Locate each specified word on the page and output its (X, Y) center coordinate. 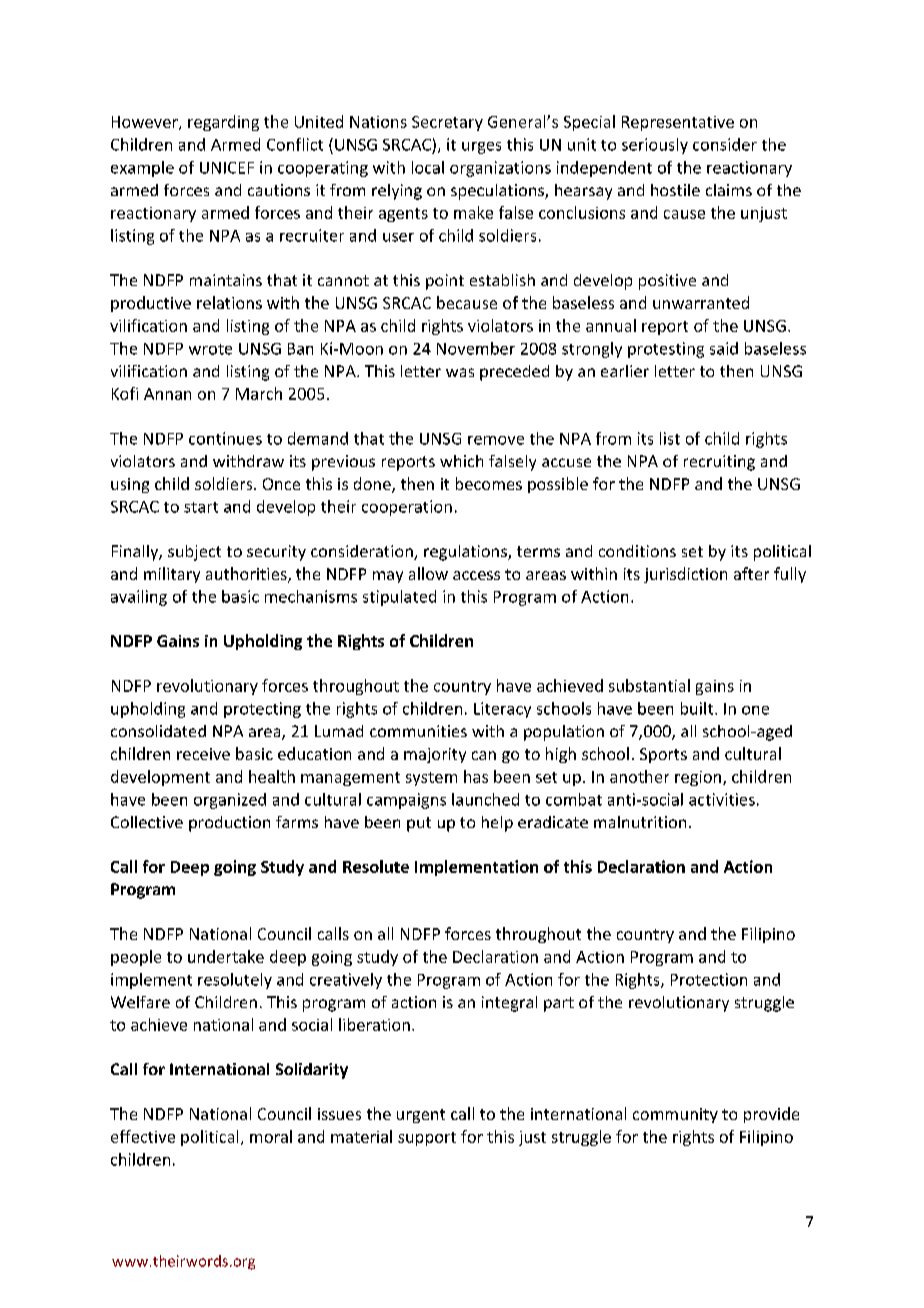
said (724, 348)
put (419, 824)
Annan (167, 394)
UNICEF (227, 168)
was (460, 372)
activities (722, 799)
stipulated (399, 598)
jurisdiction (685, 575)
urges (481, 148)
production (229, 824)
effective (143, 1136)
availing (139, 598)
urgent (421, 1116)
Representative (678, 123)
